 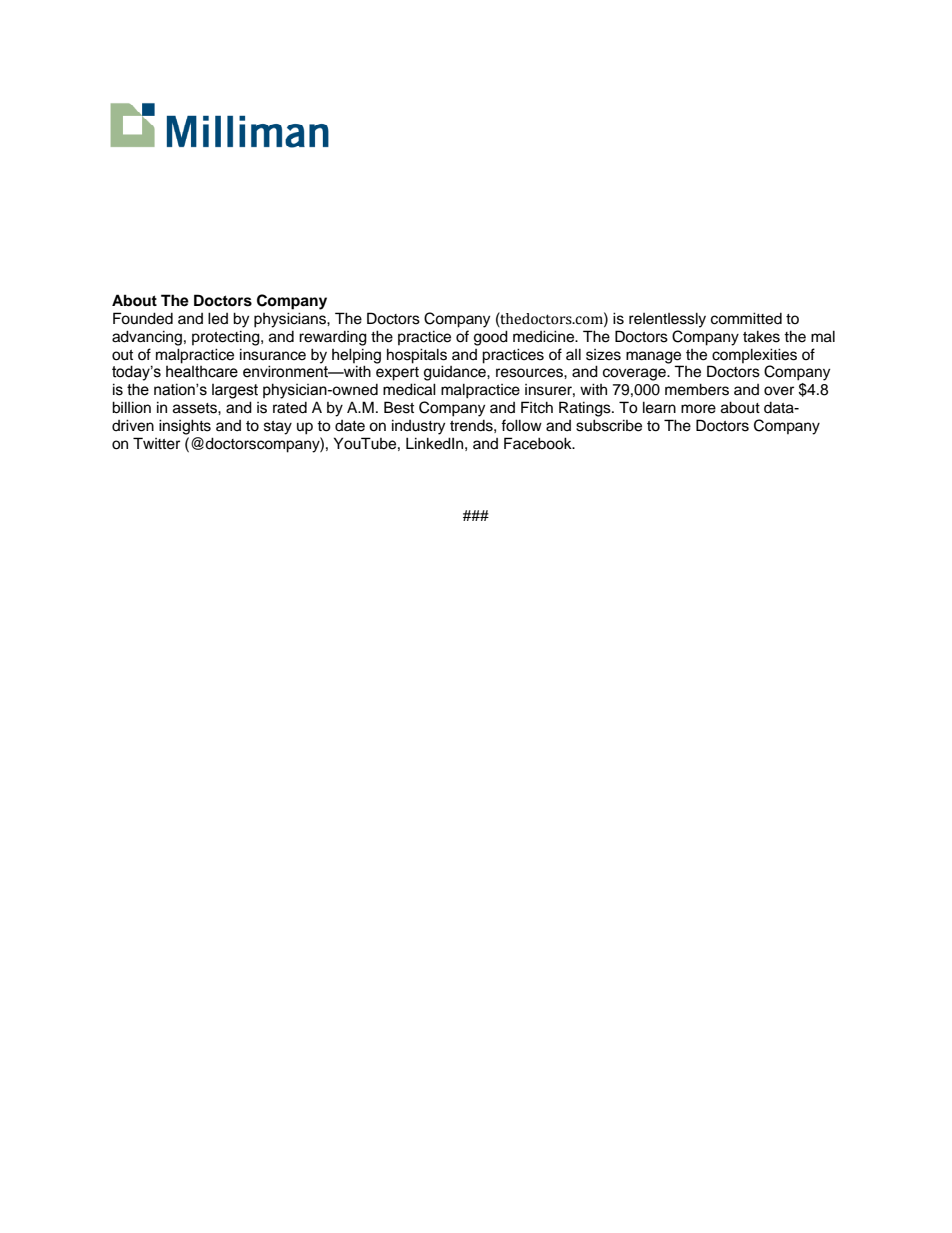 I want to click on Facebook, so click(x=539, y=443).
